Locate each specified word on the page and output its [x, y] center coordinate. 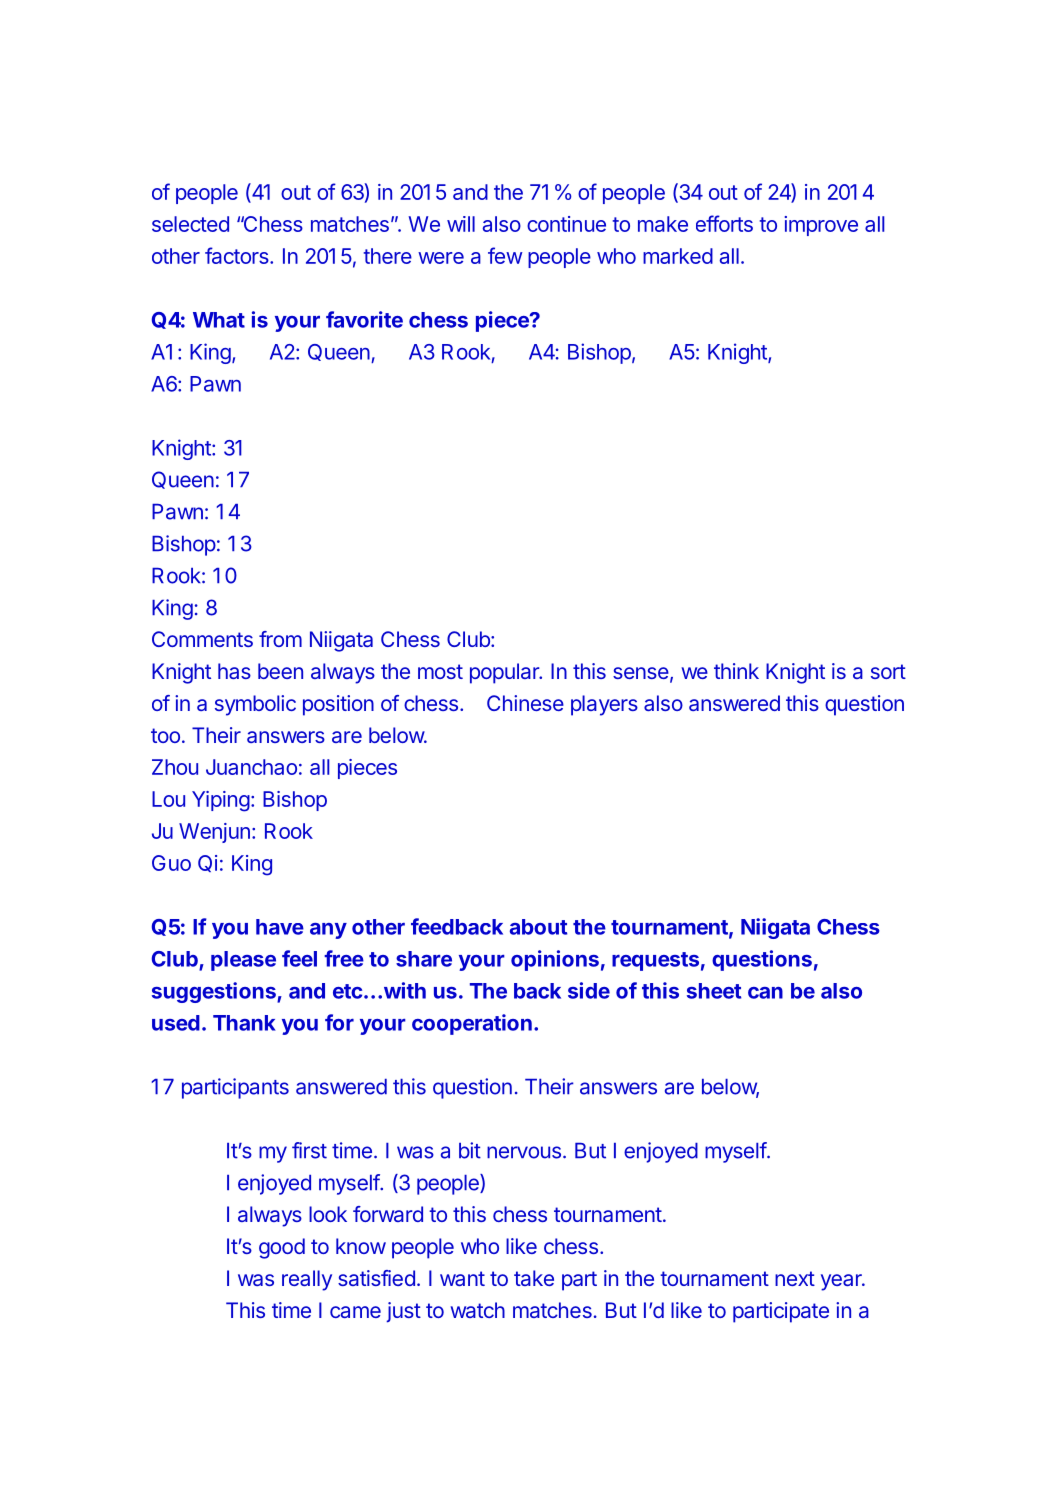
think [736, 671]
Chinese [525, 703]
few [505, 255]
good [282, 1248]
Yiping [221, 801]
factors [238, 255]
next [795, 1278]
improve [821, 226]
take [534, 1278]
